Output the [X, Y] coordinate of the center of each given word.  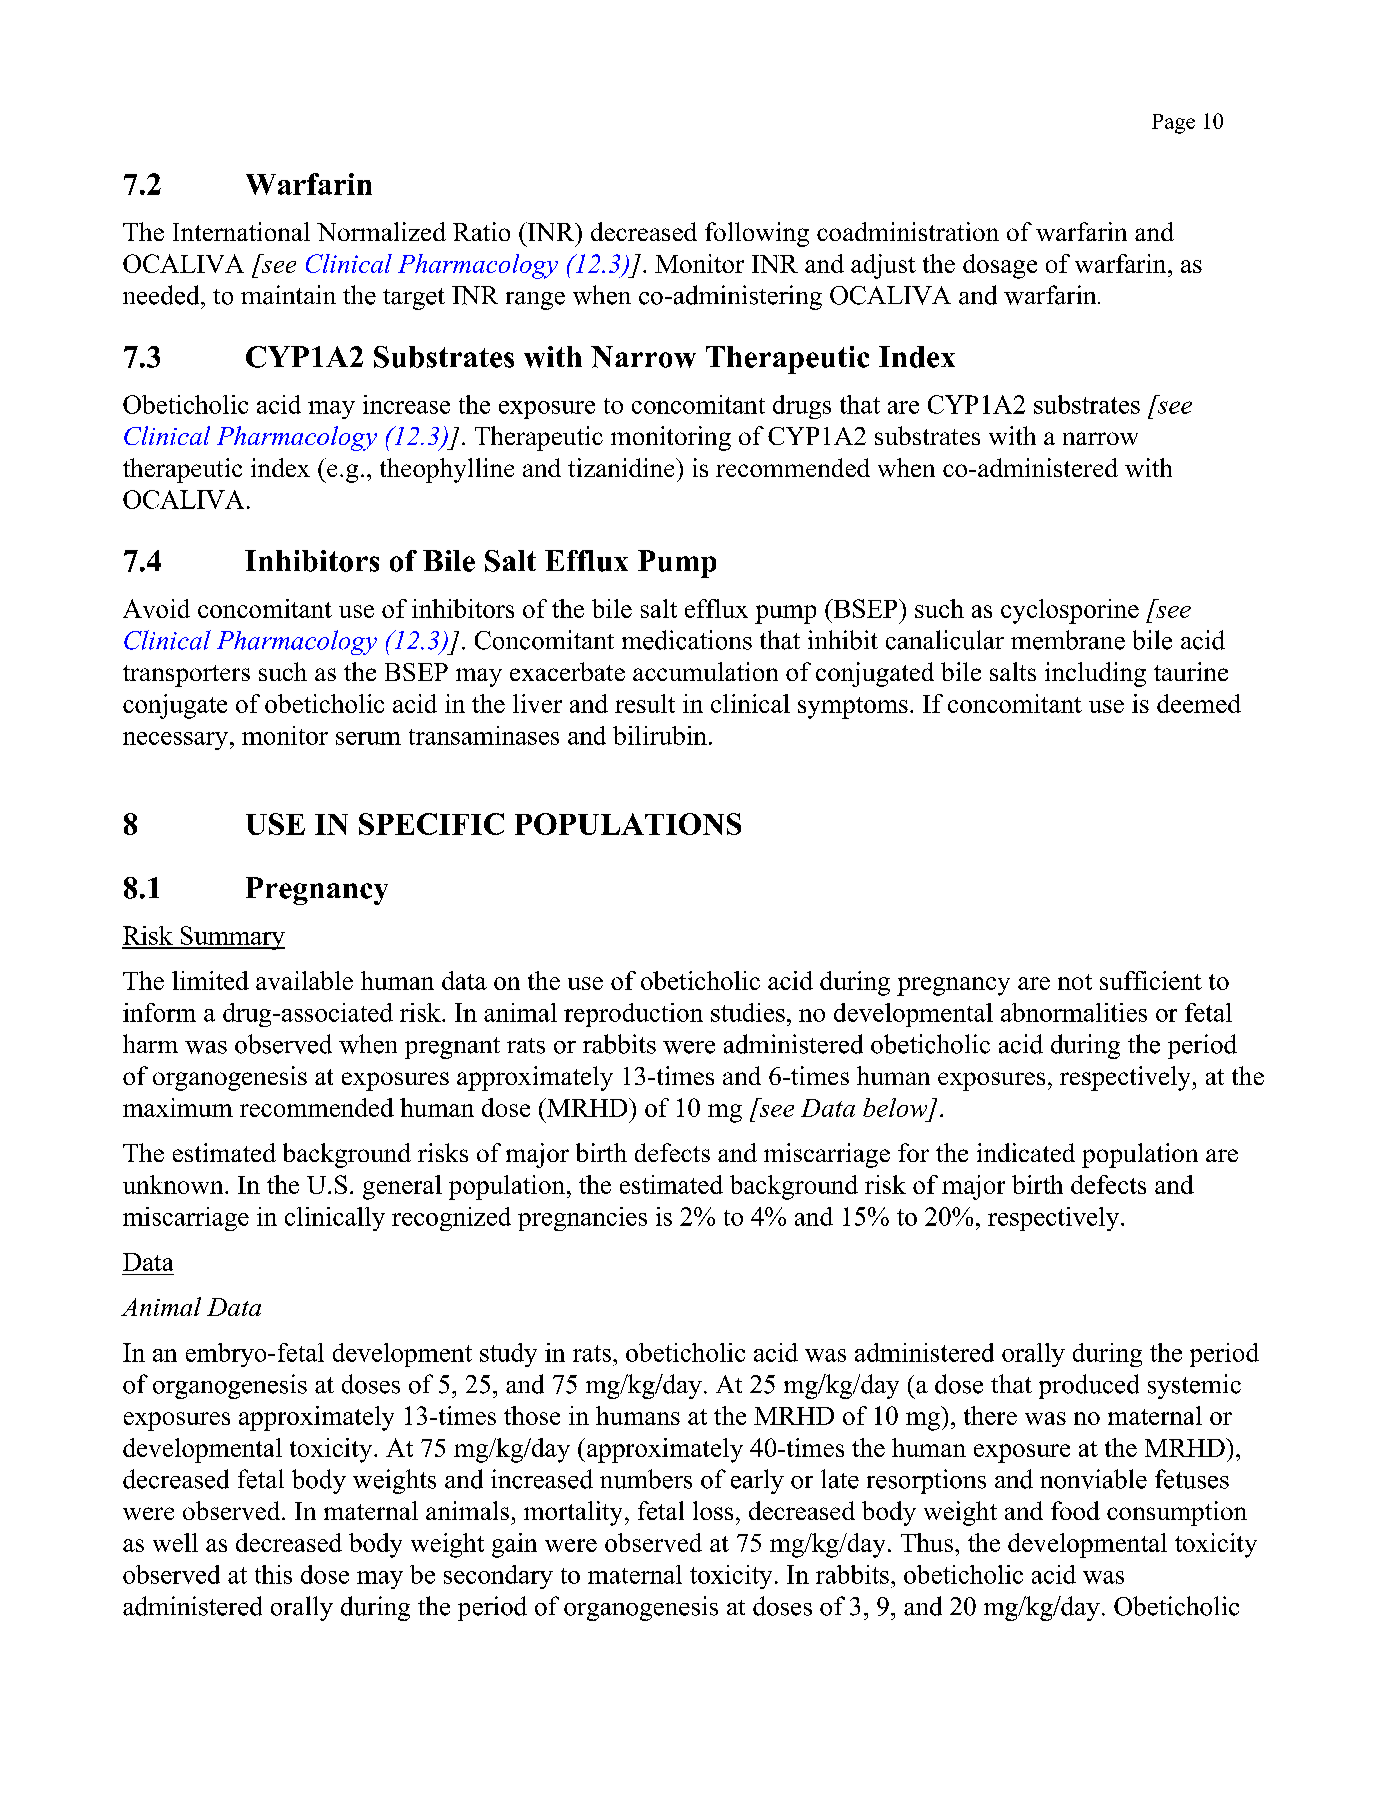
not [1075, 982]
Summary [231, 938]
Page [1173, 124]
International [241, 231]
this [273, 1574]
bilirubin [660, 735]
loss [713, 1510]
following [757, 234]
